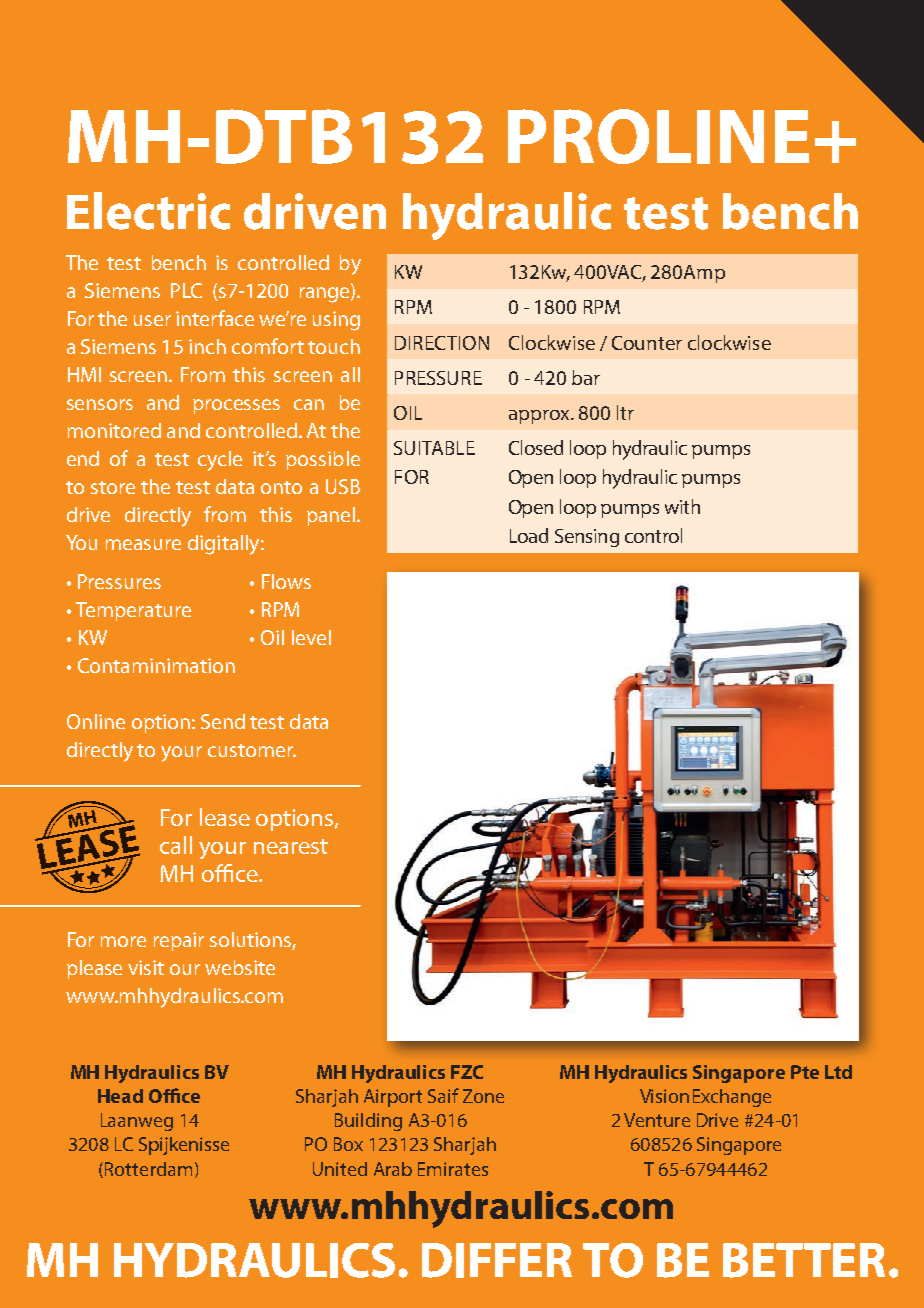 Image resolution: width=924 pixels, height=1308 pixels. Describe the element at coordinates (682, 506) in the document. I see `with` at that location.
